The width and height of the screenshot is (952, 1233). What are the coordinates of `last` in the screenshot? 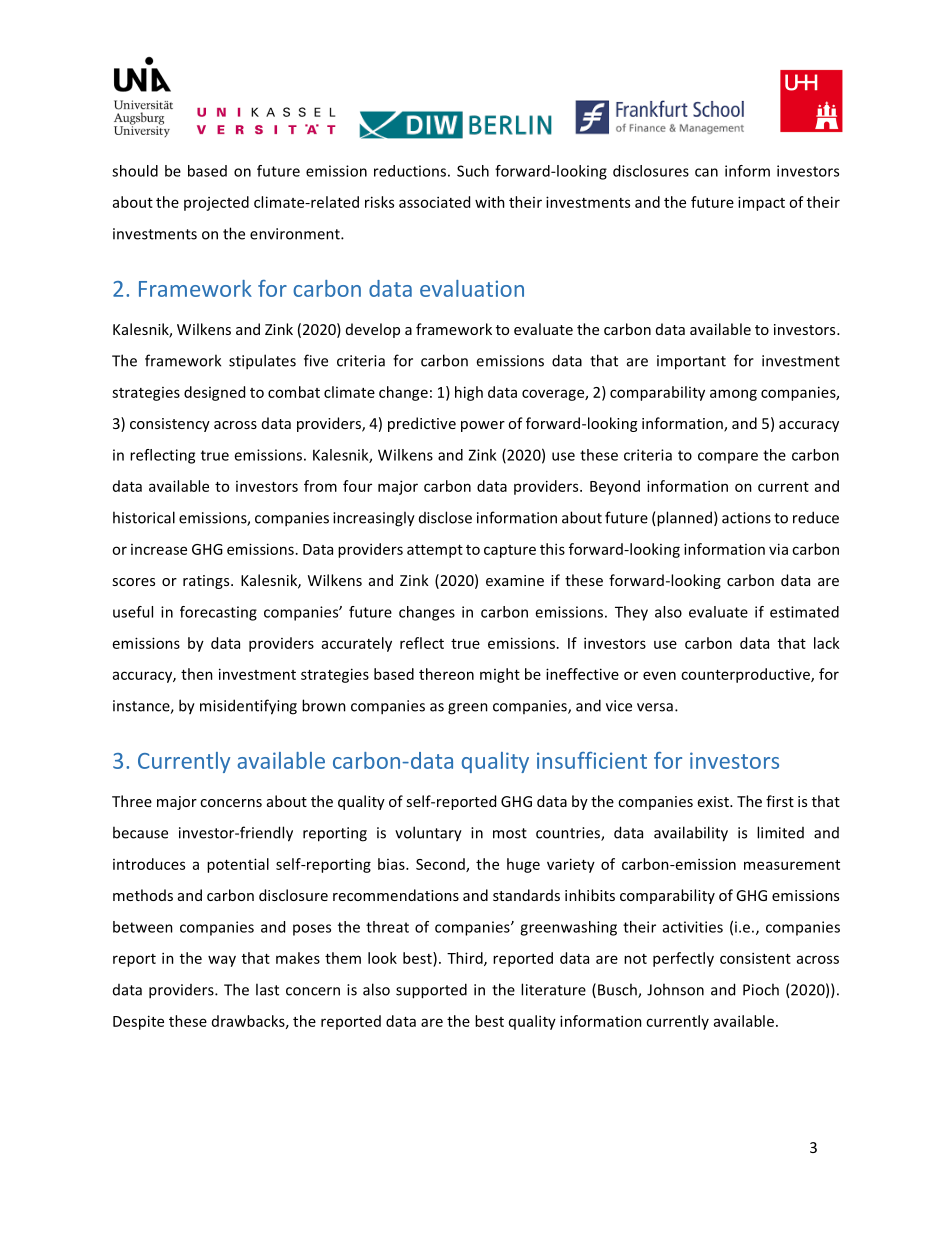 It's located at (267, 989).
